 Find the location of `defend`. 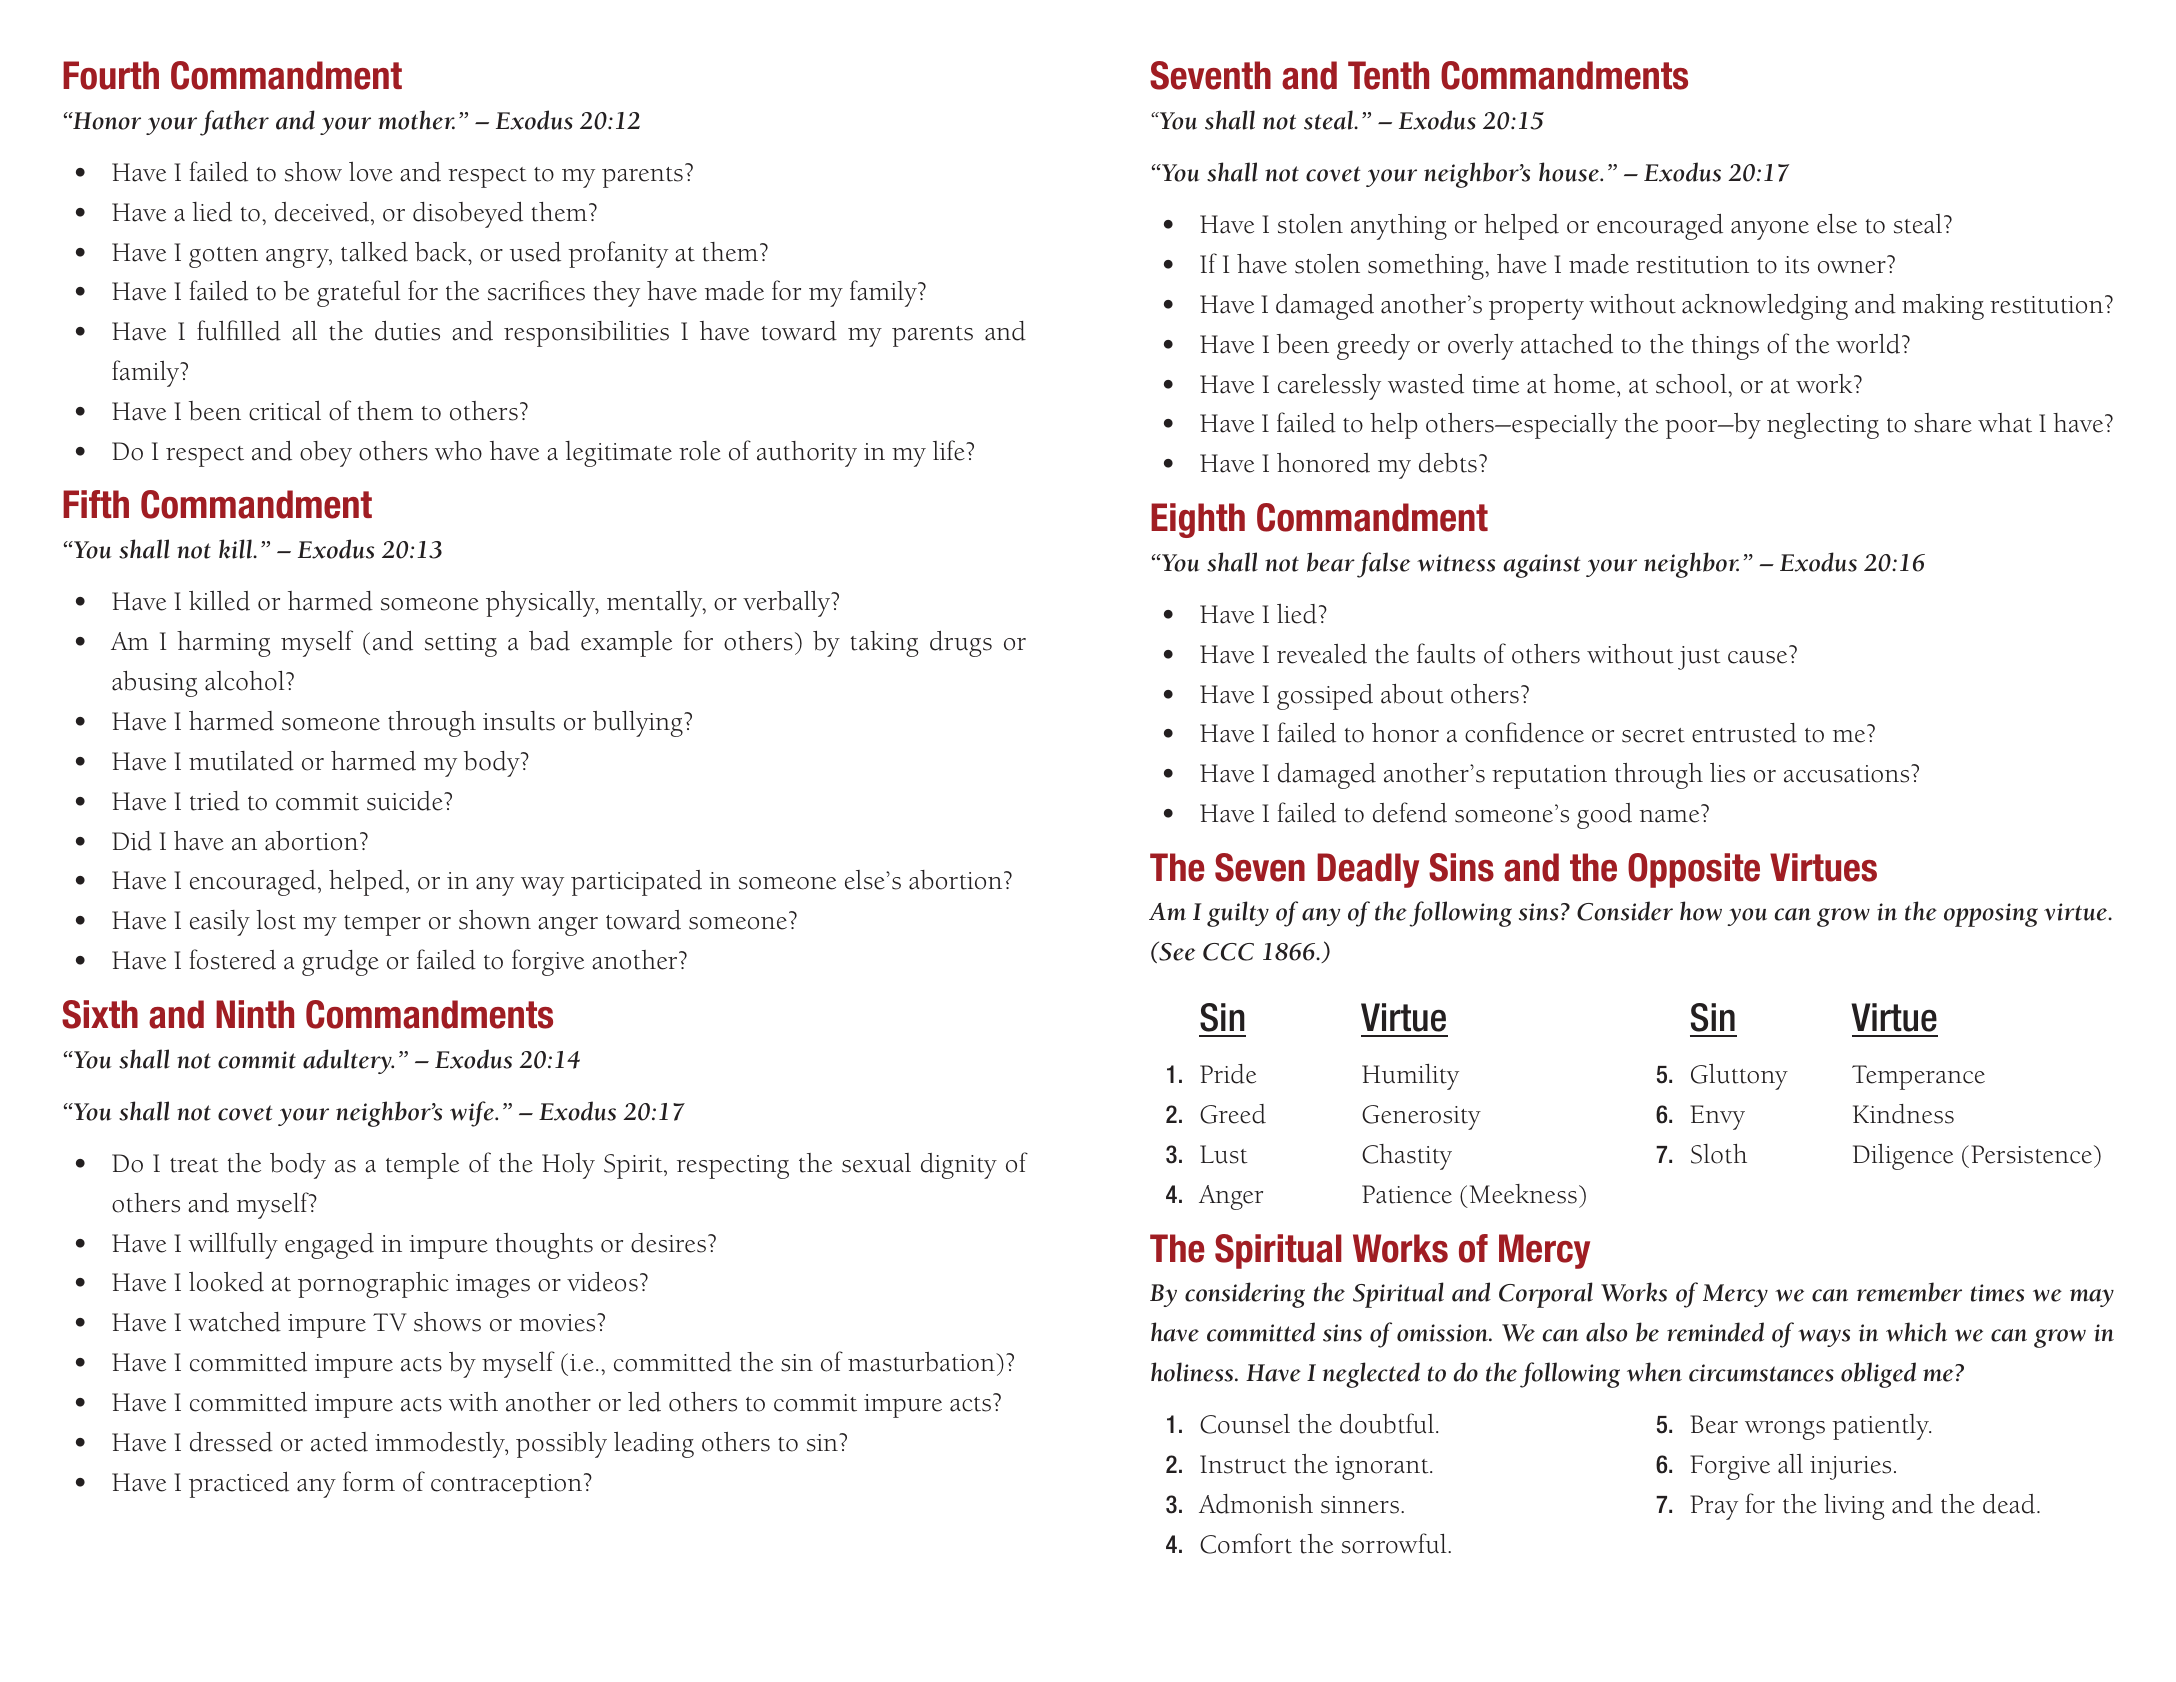

defend is located at coordinates (1410, 812).
